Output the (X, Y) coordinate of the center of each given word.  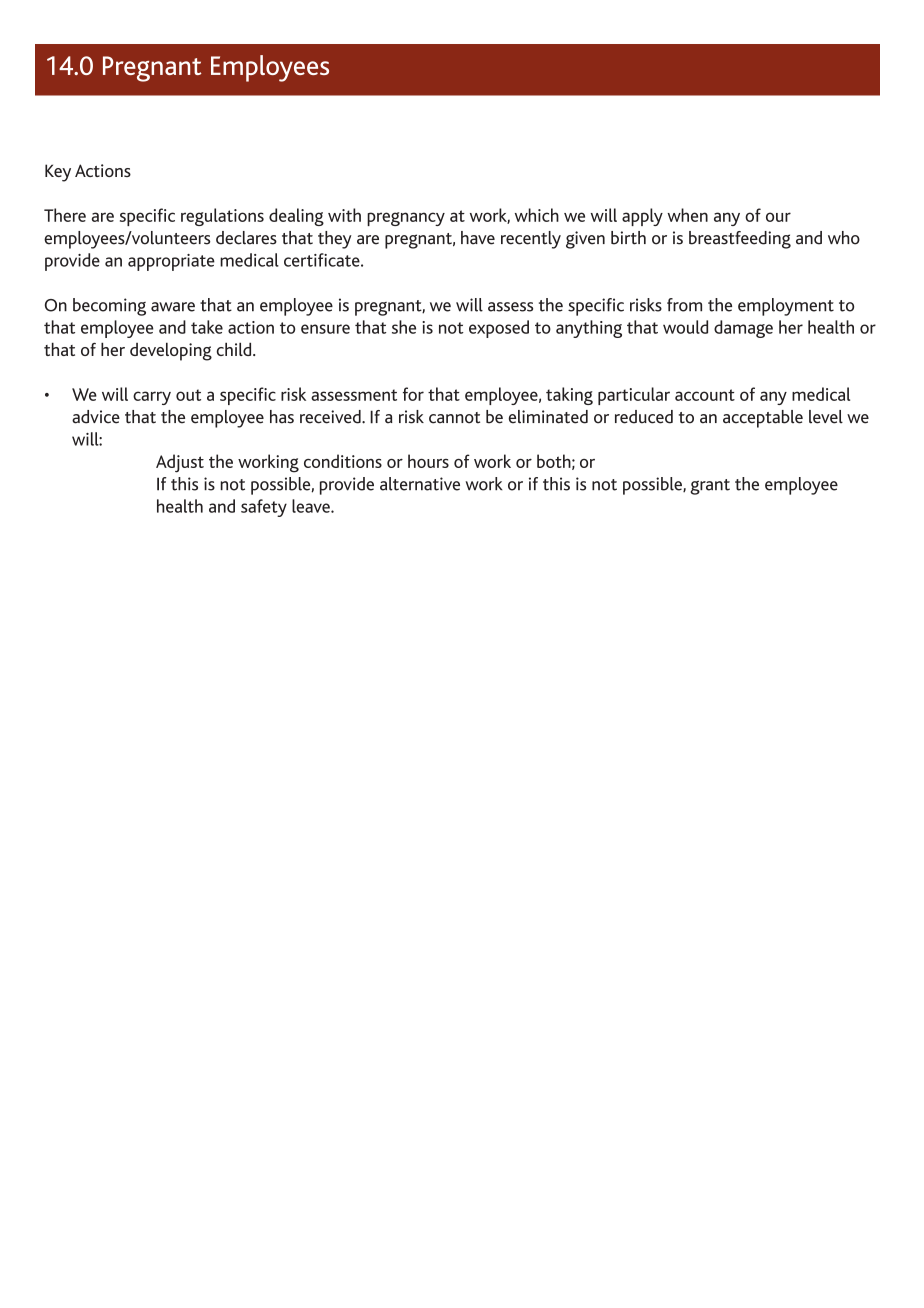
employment (786, 307)
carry (152, 398)
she (404, 327)
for (413, 394)
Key (58, 173)
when (687, 215)
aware (173, 307)
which (537, 215)
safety (264, 508)
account (705, 395)
